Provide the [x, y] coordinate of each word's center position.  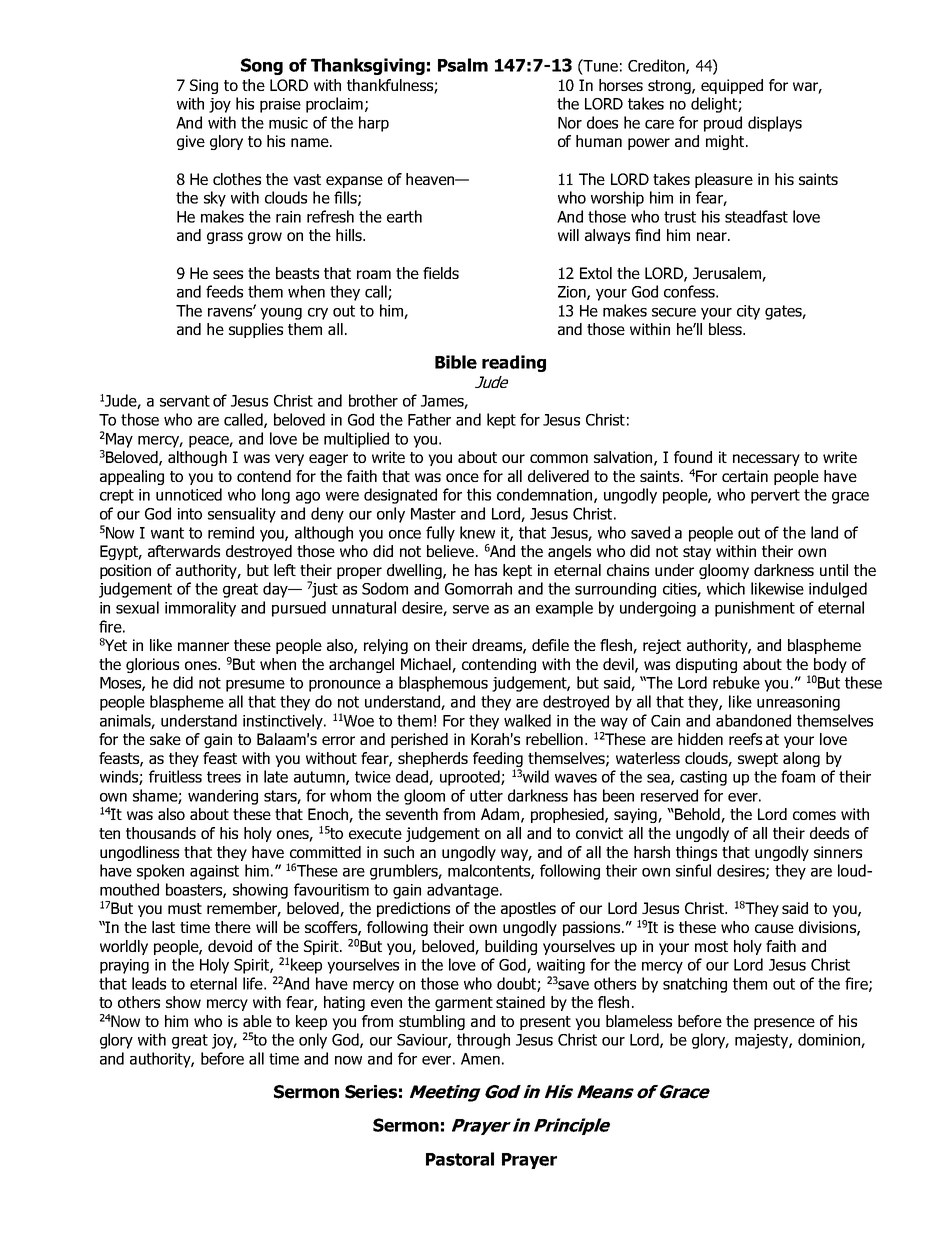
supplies [256, 330]
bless [726, 329]
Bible [456, 362]
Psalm [463, 65]
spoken [160, 872]
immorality [200, 609]
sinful [693, 870]
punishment [755, 609]
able [257, 1021]
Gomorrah [478, 588]
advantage [464, 891]
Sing [204, 86]
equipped [732, 86]
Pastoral [460, 1159]
